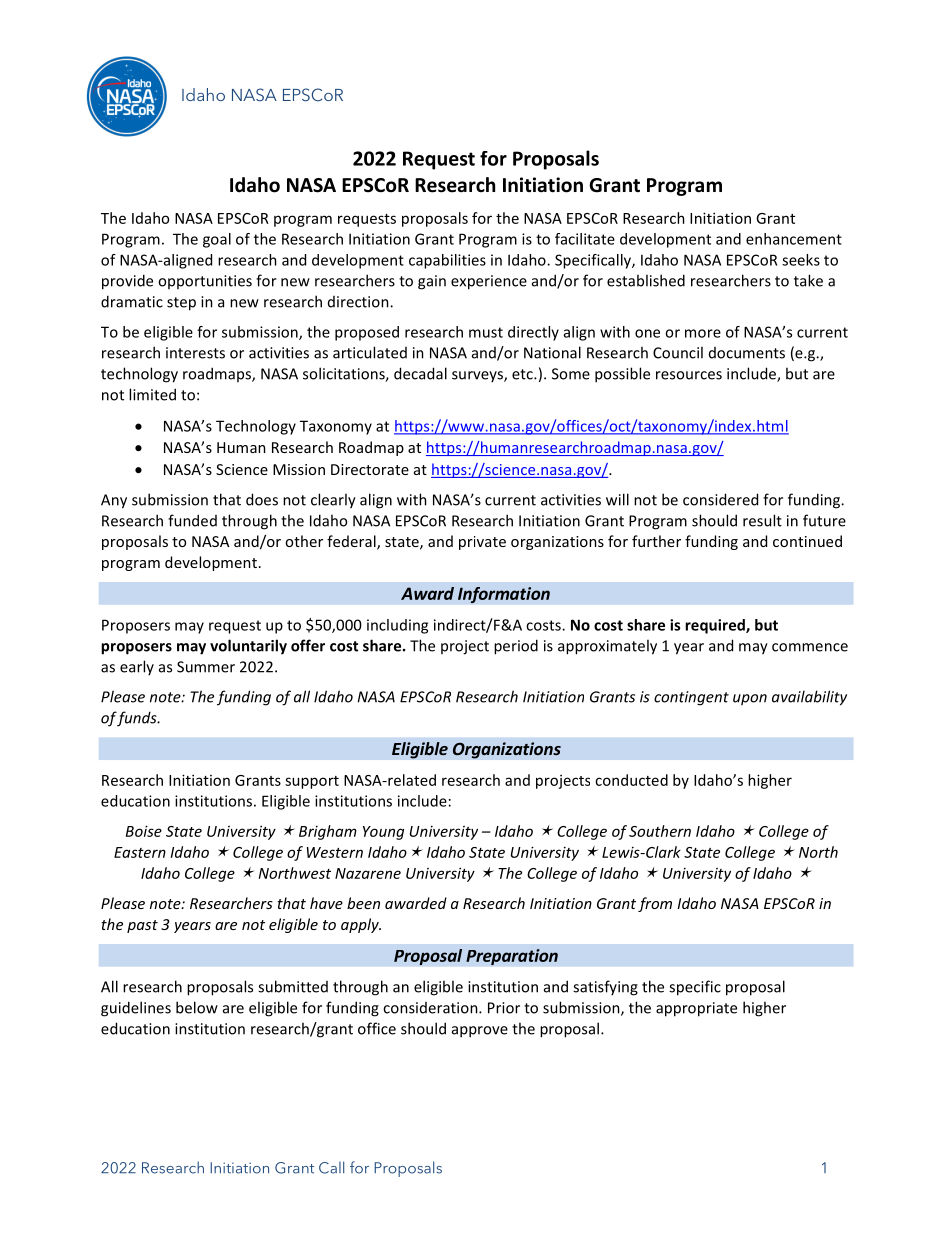  I want to click on capabilities, so click(447, 261).
